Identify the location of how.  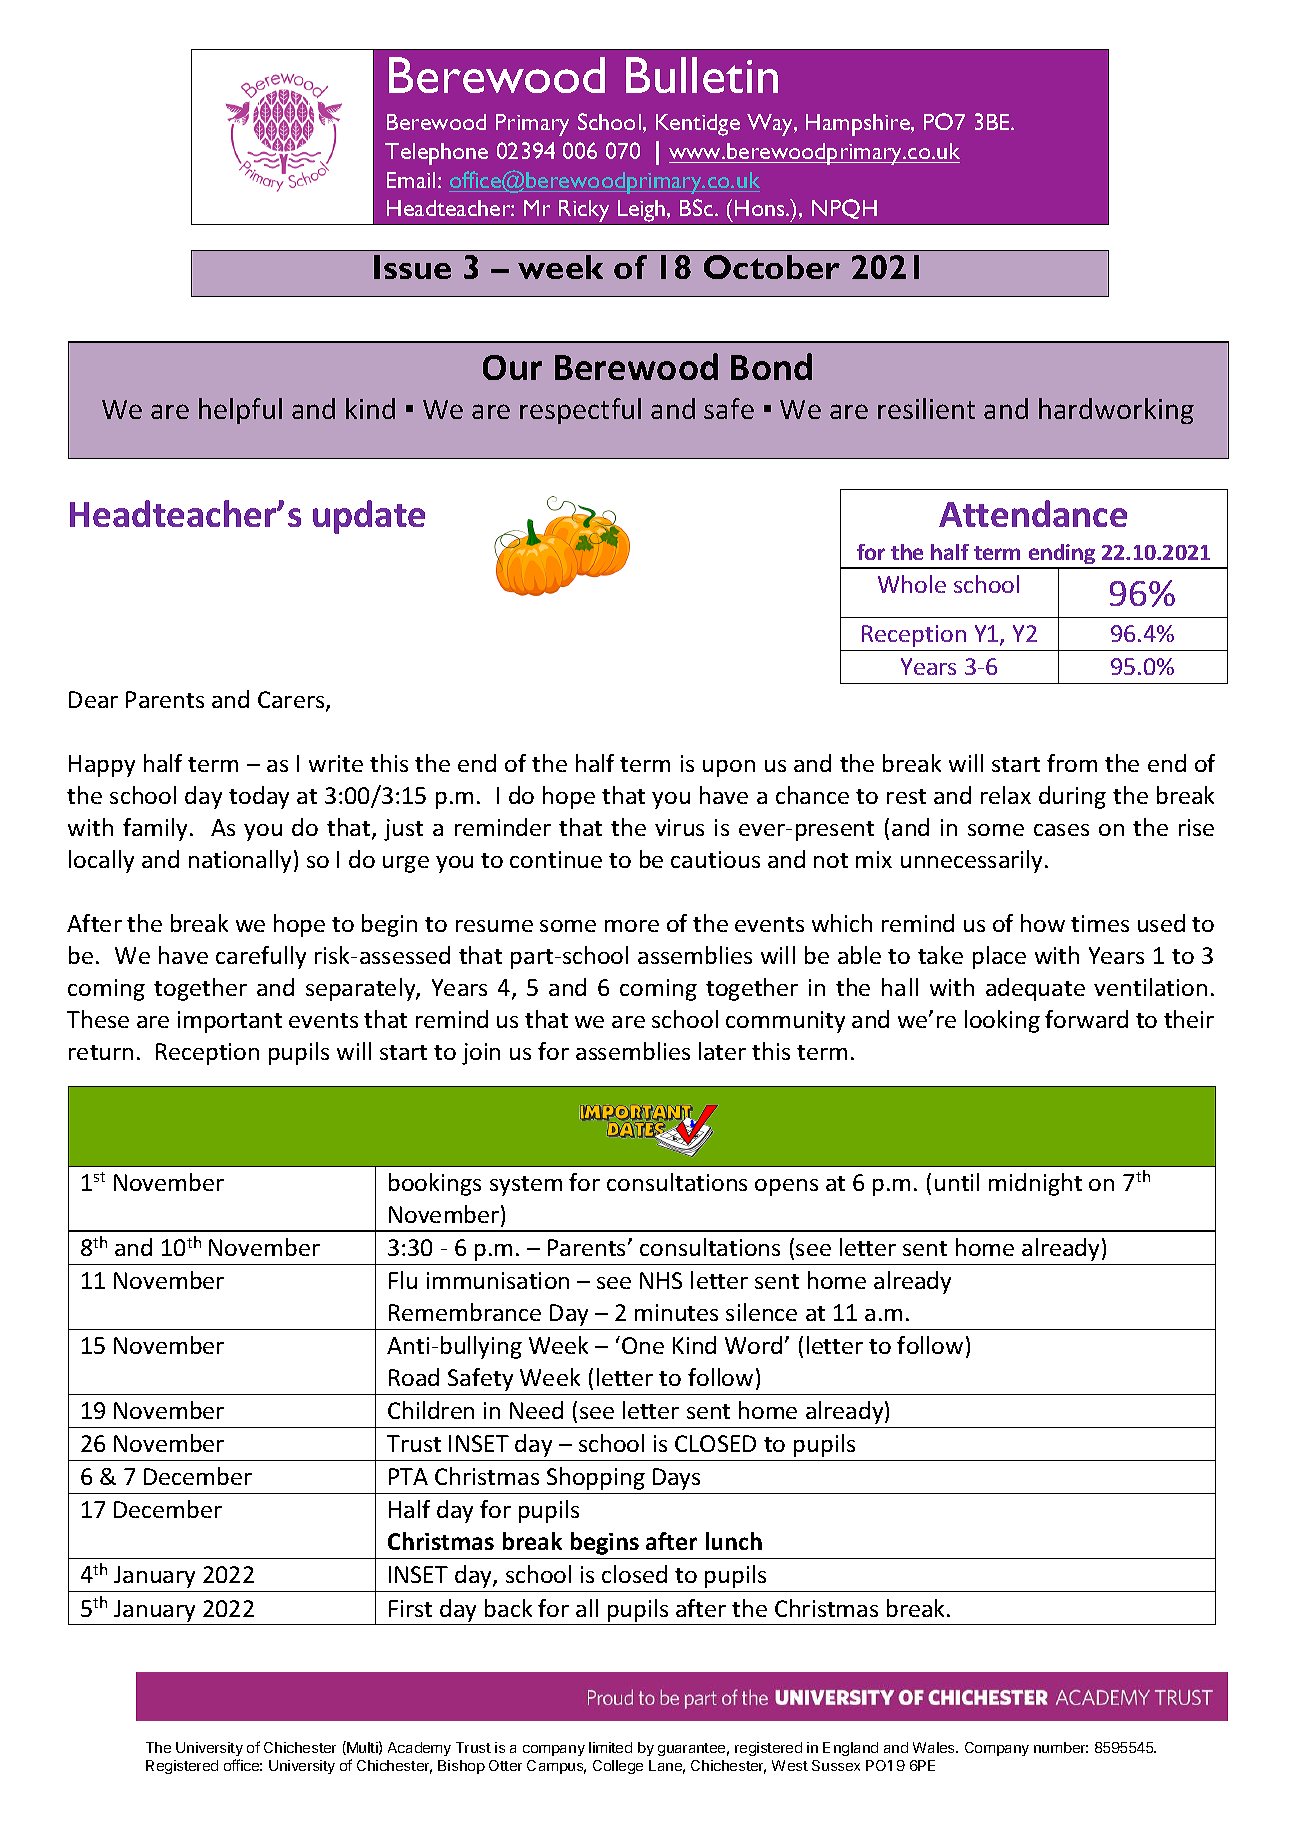
(1043, 923).
